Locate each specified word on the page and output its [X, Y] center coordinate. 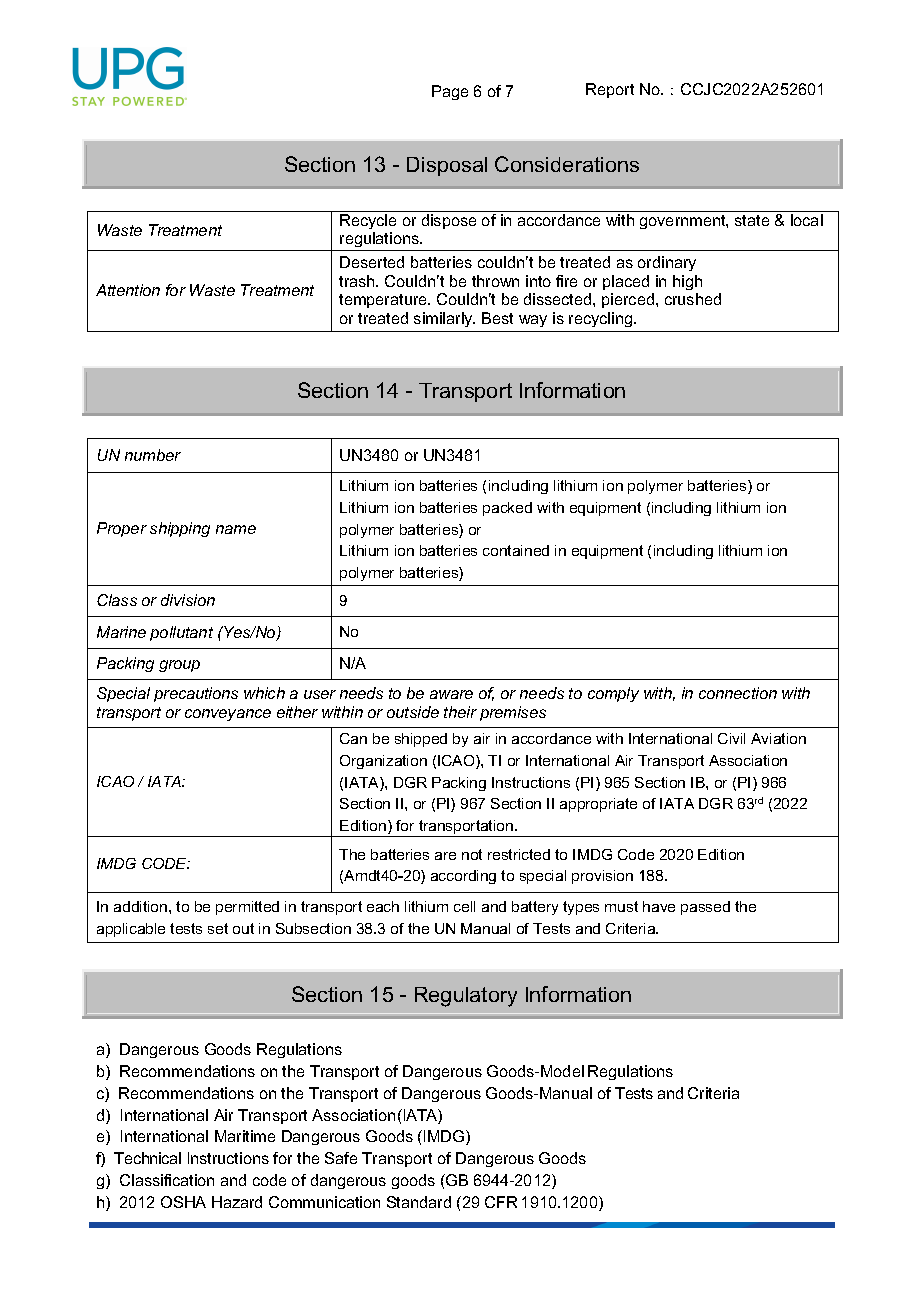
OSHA [183, 1202]
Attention [128, 290]
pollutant [181, 633]
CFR [501, 1202]
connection [738, 693]
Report [610, 90]
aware [451, 694]
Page [450, 92]
